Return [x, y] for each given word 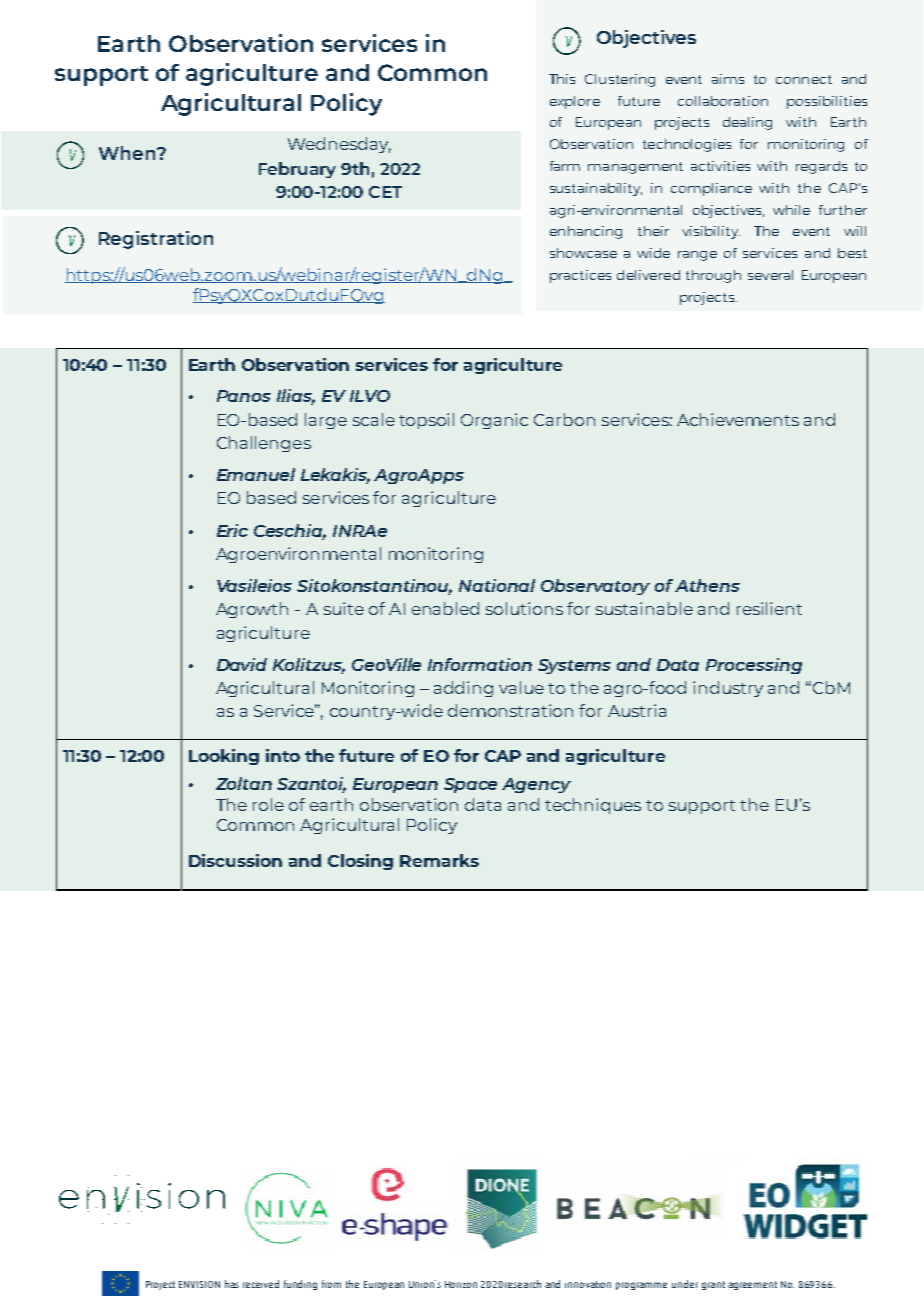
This [562, 79]
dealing [747, 123]
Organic [494, 421]
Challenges [264, 444]
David [242, 664]
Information [480, 664]
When [127, 153]
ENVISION [199, 1284]
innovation [588, 1284]
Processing [754, 666]
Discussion [235, 860]
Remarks [439, 860]
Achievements [738, 419]
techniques [593, 806]
